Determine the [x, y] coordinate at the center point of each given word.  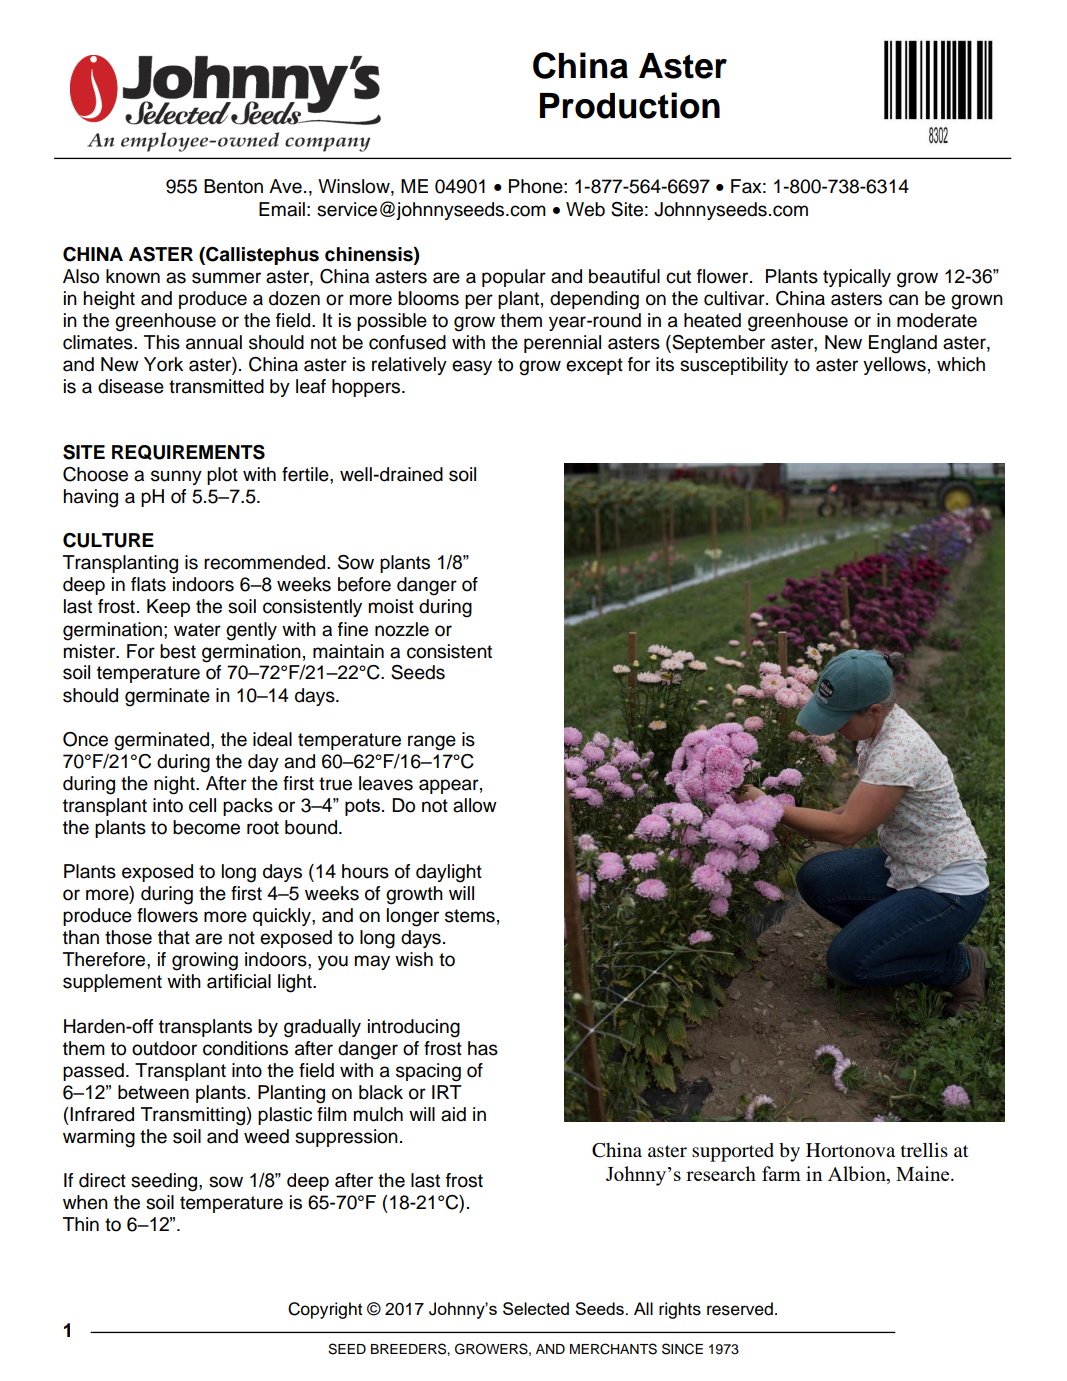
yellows [894, 366]
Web [585, 209]
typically [857, 278]
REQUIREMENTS [188, 452]
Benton [233, 186]
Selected [536, 1308]
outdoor [164, 1048]
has [483, 1048]
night [175, 785]
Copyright [325, 1310]
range [432, 743]
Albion [858, 1175]
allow [475, 805]
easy [472, 367]
